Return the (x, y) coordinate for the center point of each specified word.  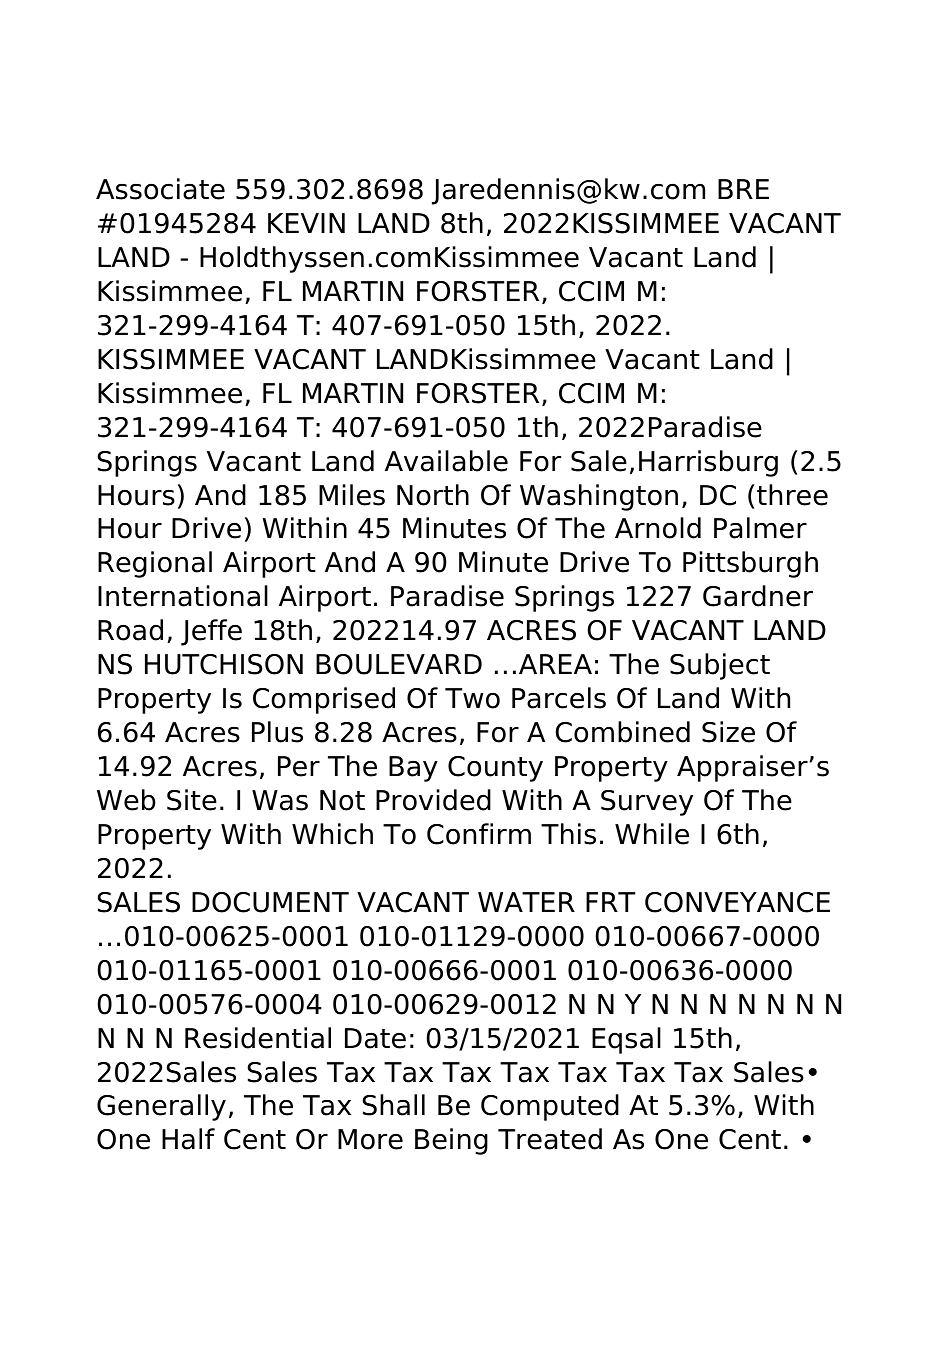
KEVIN (306, 223)
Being (451, 1141)
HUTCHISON (224, 664)
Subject (720, 666)
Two (472, 698)
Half (188, 1139)
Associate (160, 189)
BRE (743, 189)
